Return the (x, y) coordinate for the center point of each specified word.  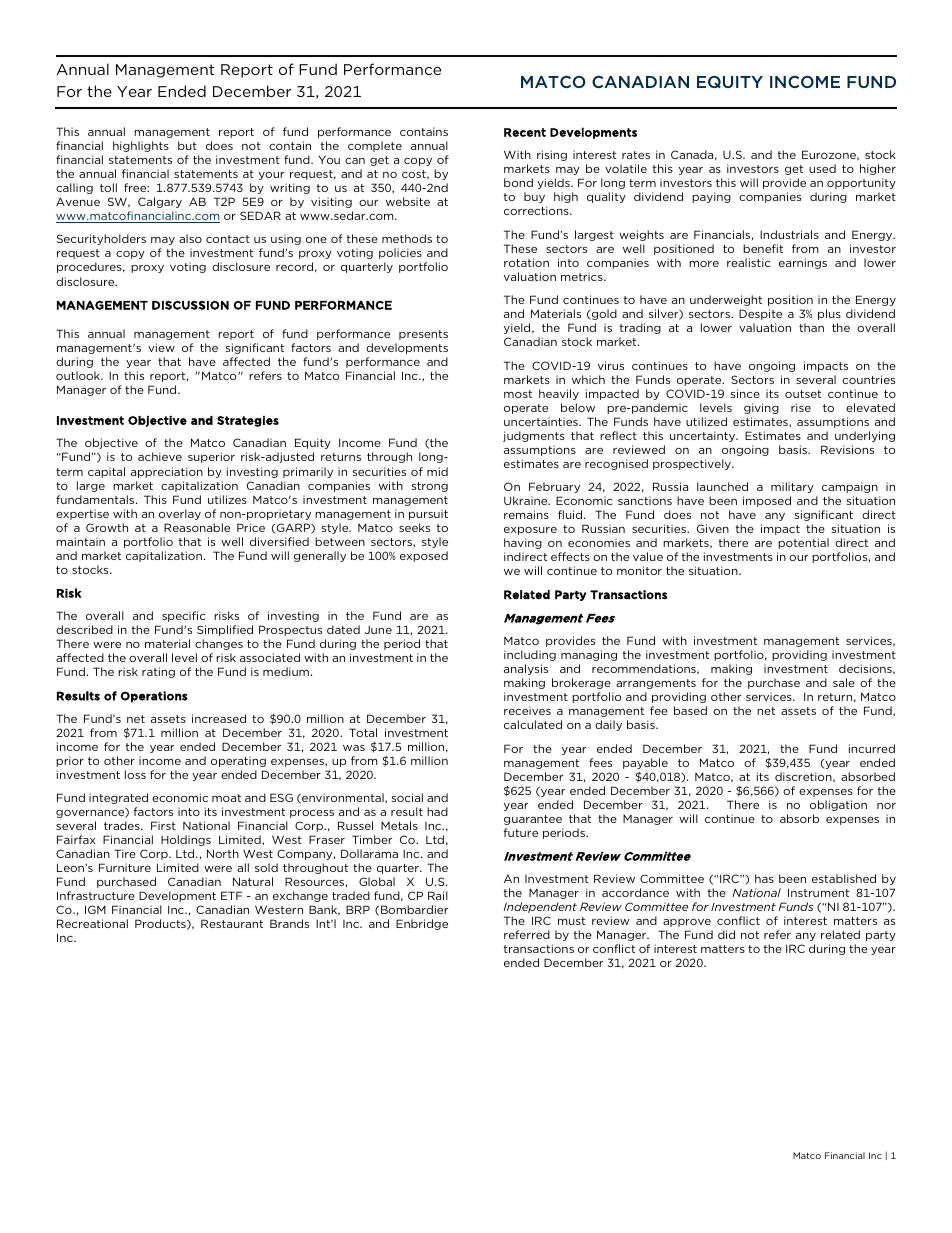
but (187, 145)
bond (518, 182)
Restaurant (232, 923)
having (523, 543)
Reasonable (197, 527)
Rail (438, 895)
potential (803, 543)
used (822, 168)
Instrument (818, 892)
